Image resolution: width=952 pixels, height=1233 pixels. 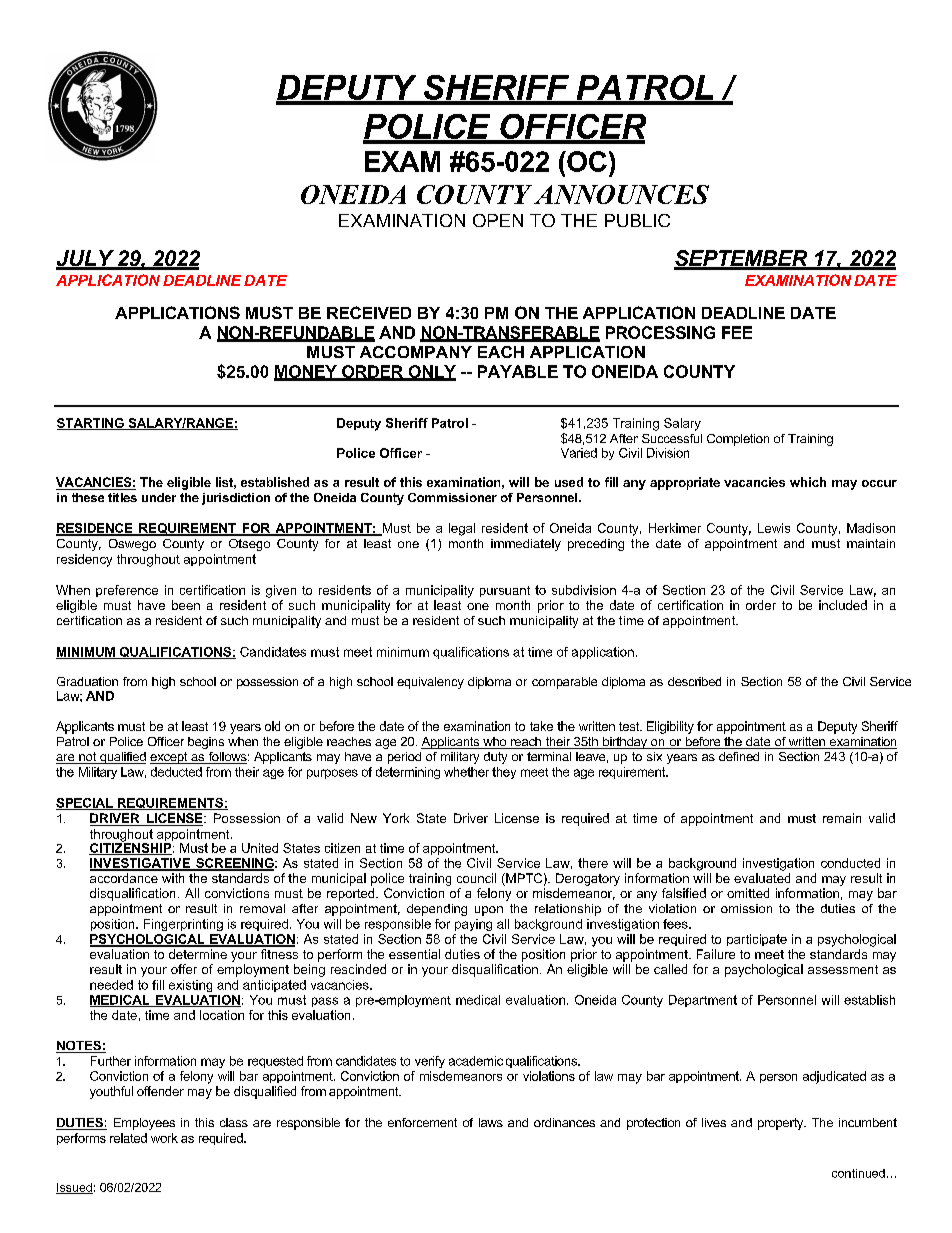 I want to click on SEPTEMBER, so click(x=742, y=259).
